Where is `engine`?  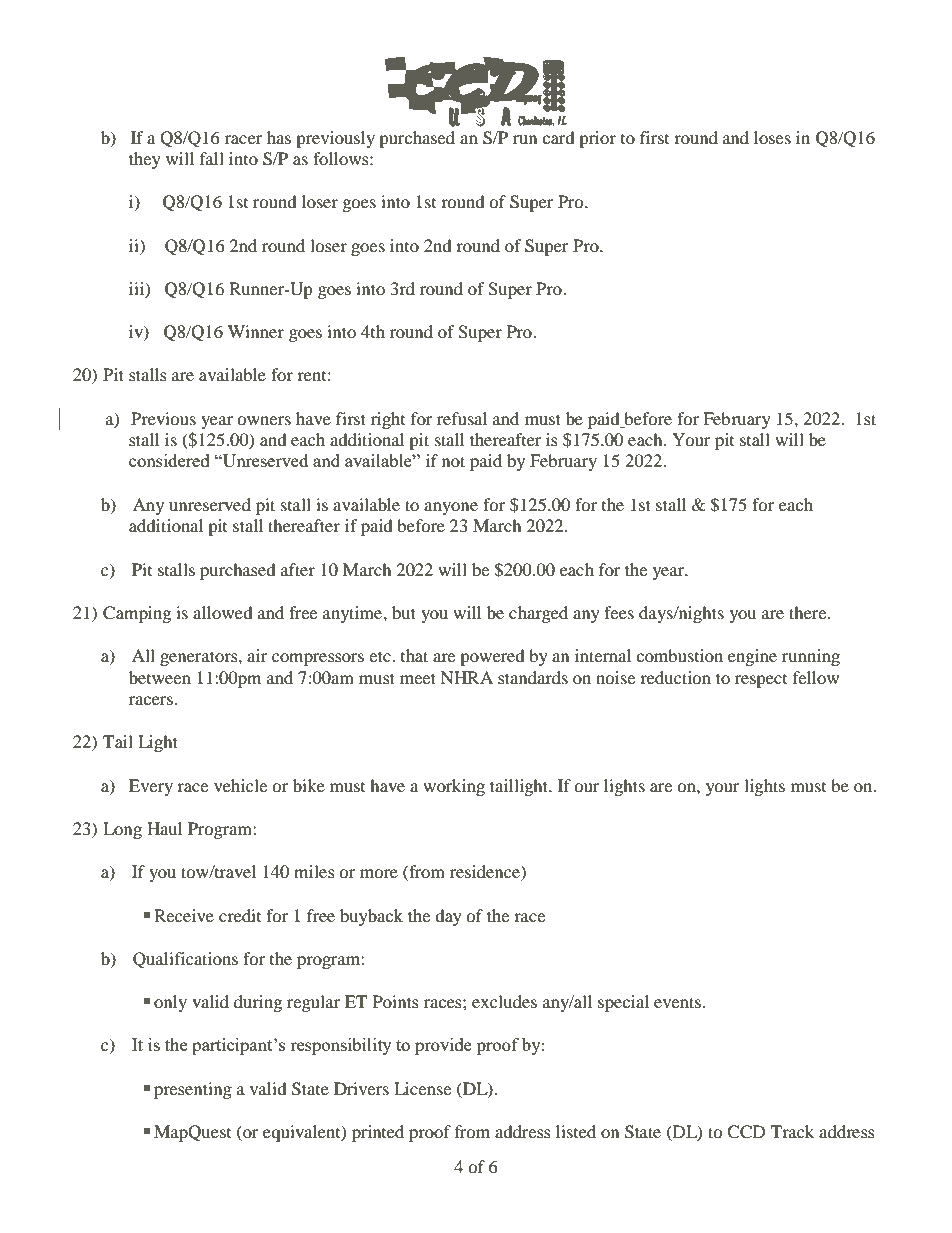 engine is located at coordinates (752, 657).
